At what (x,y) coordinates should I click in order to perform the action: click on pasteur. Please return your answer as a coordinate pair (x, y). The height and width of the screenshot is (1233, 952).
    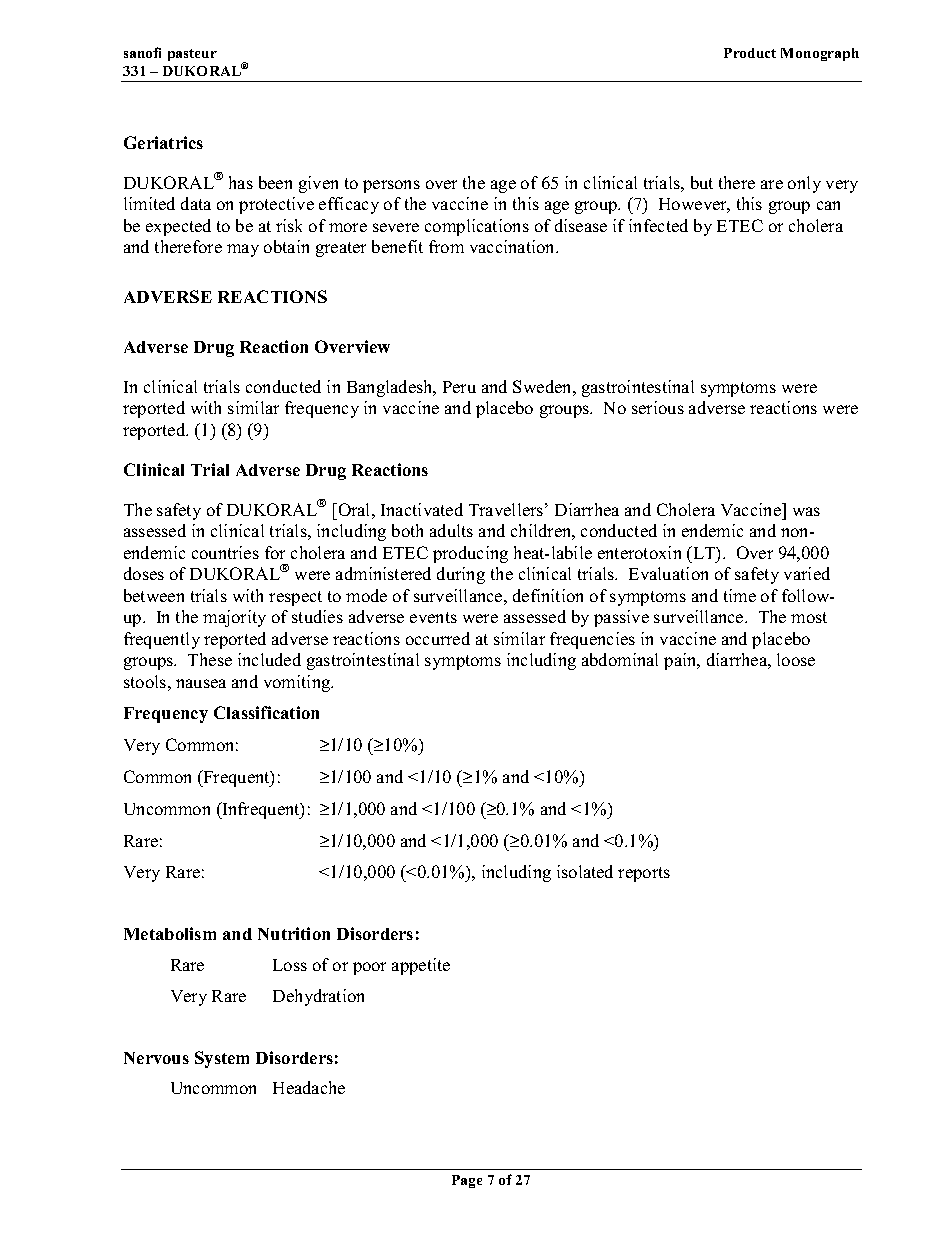
    Looking at the image, I should click on (192, 55).
